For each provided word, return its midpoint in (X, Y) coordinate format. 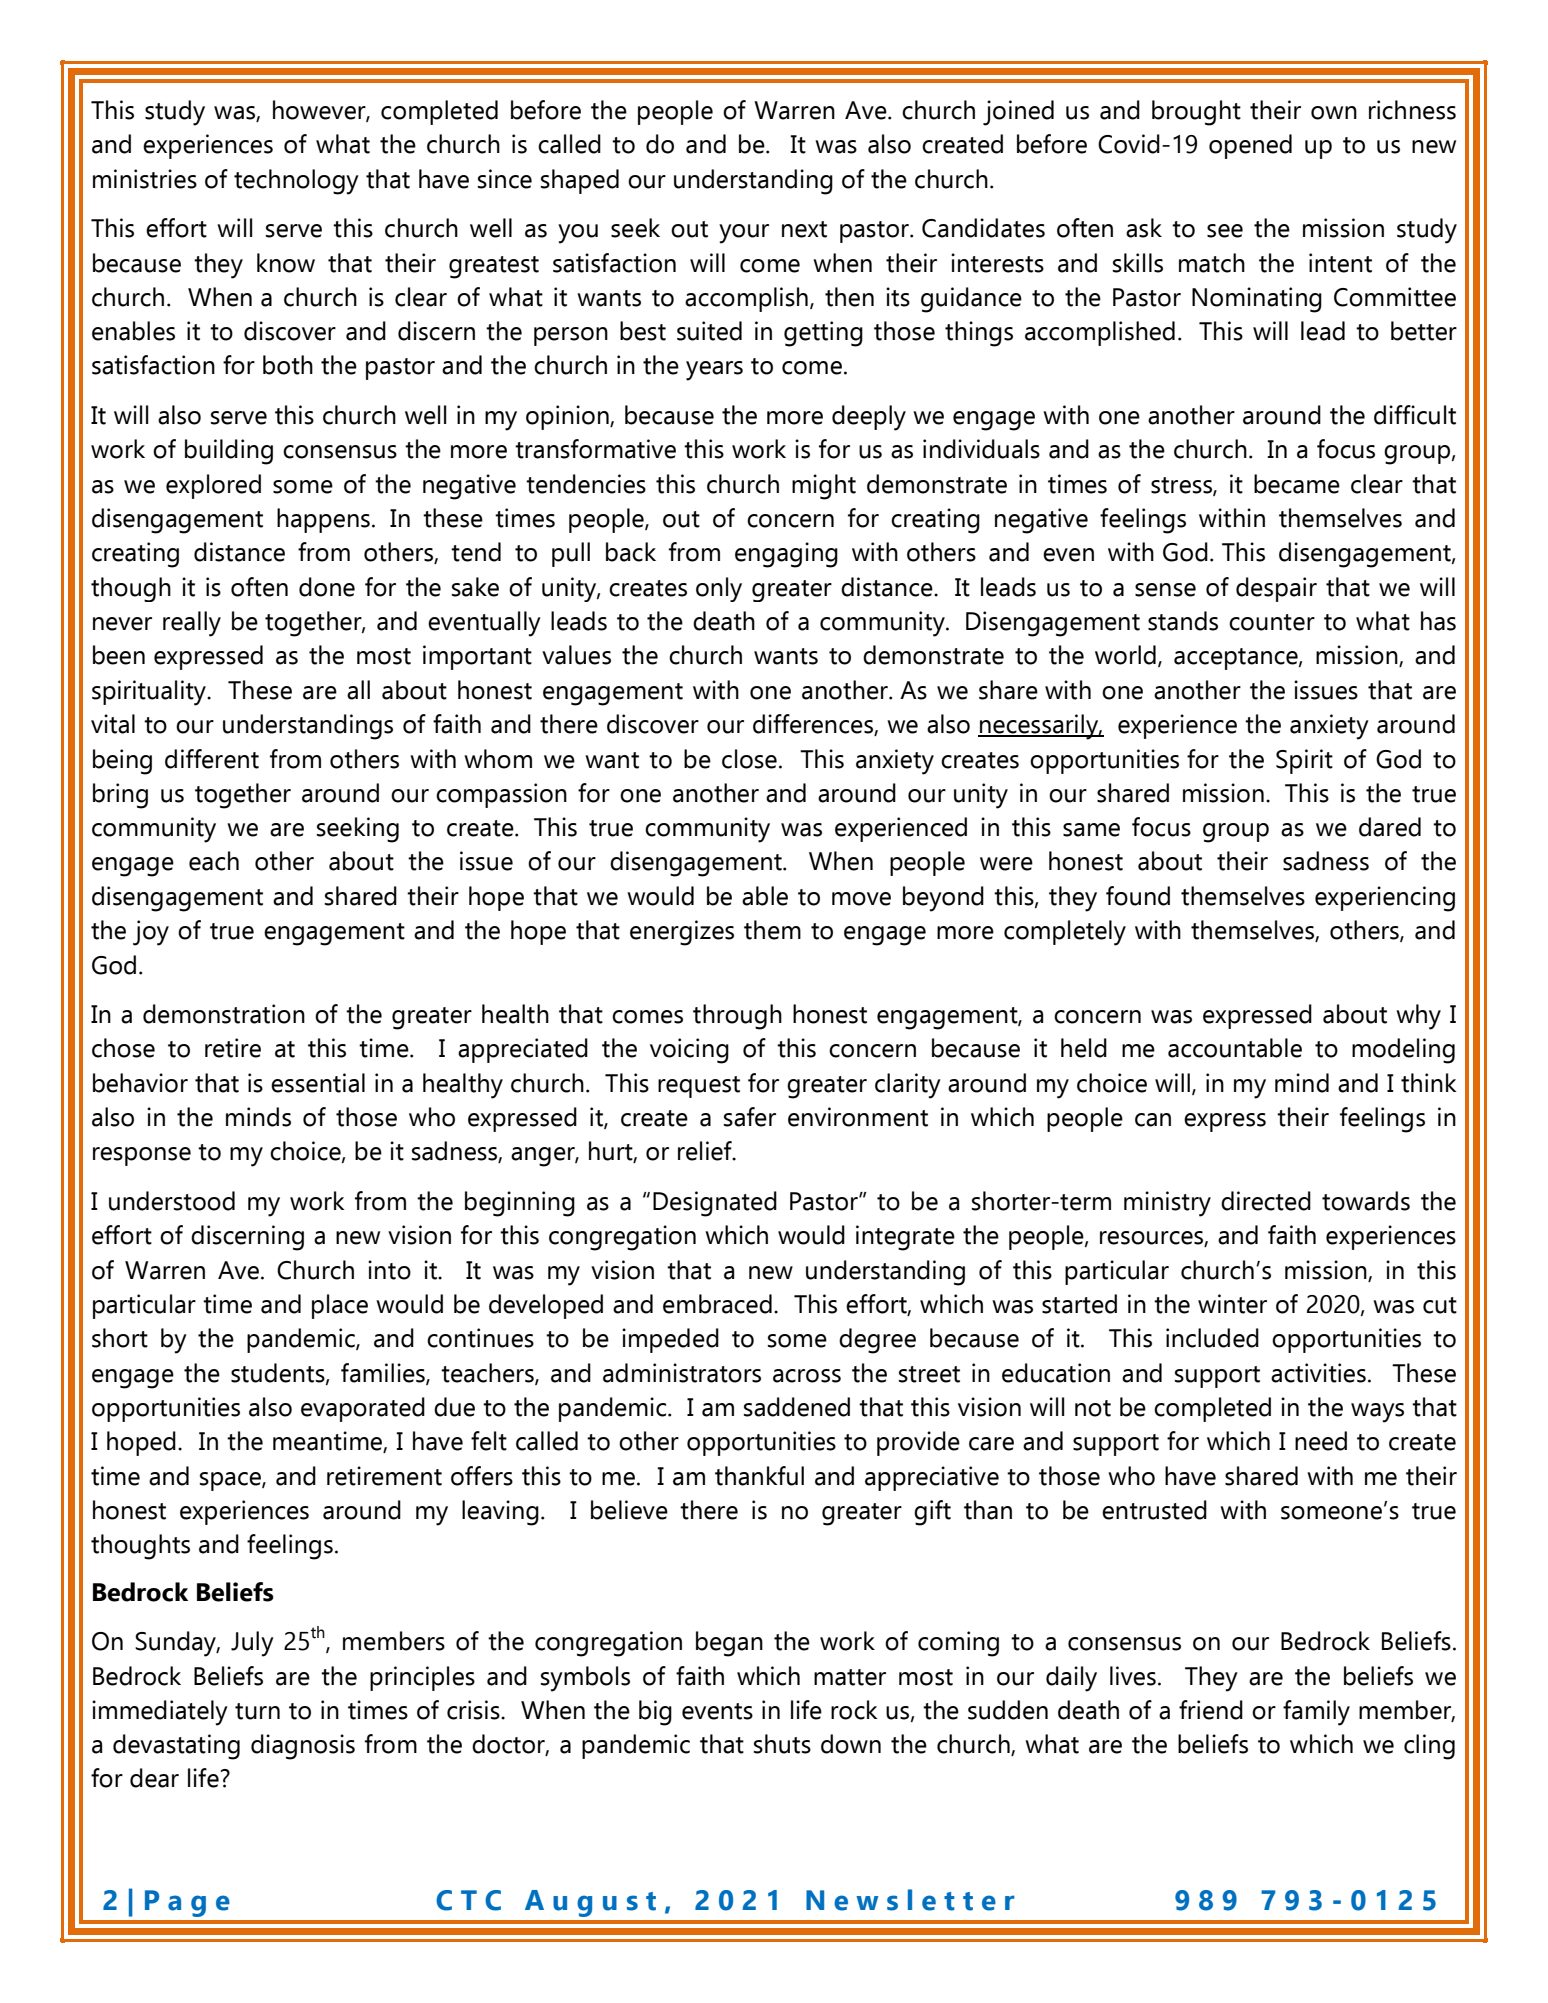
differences (814, 725)
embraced (717, 1304)
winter (1232, 1304)
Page (187, 1903)
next (804, 229)
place (340, 1306)
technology (296, 182)
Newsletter (910, 1900)
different (212, 759)
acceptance (1237, 659)
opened (1250, 146)
